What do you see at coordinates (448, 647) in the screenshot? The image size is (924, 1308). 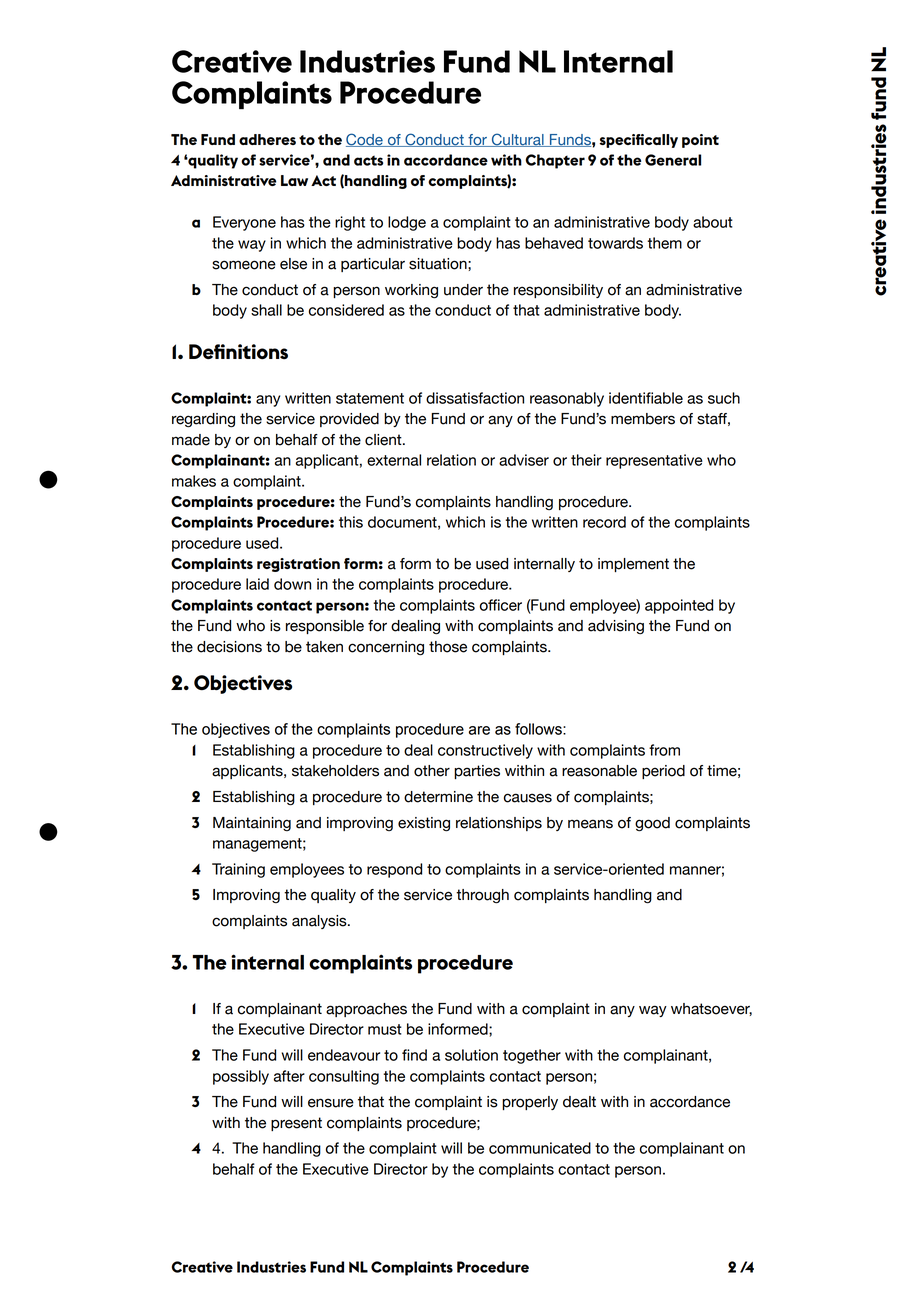 I see `those` at bounding box center [448, 647].
